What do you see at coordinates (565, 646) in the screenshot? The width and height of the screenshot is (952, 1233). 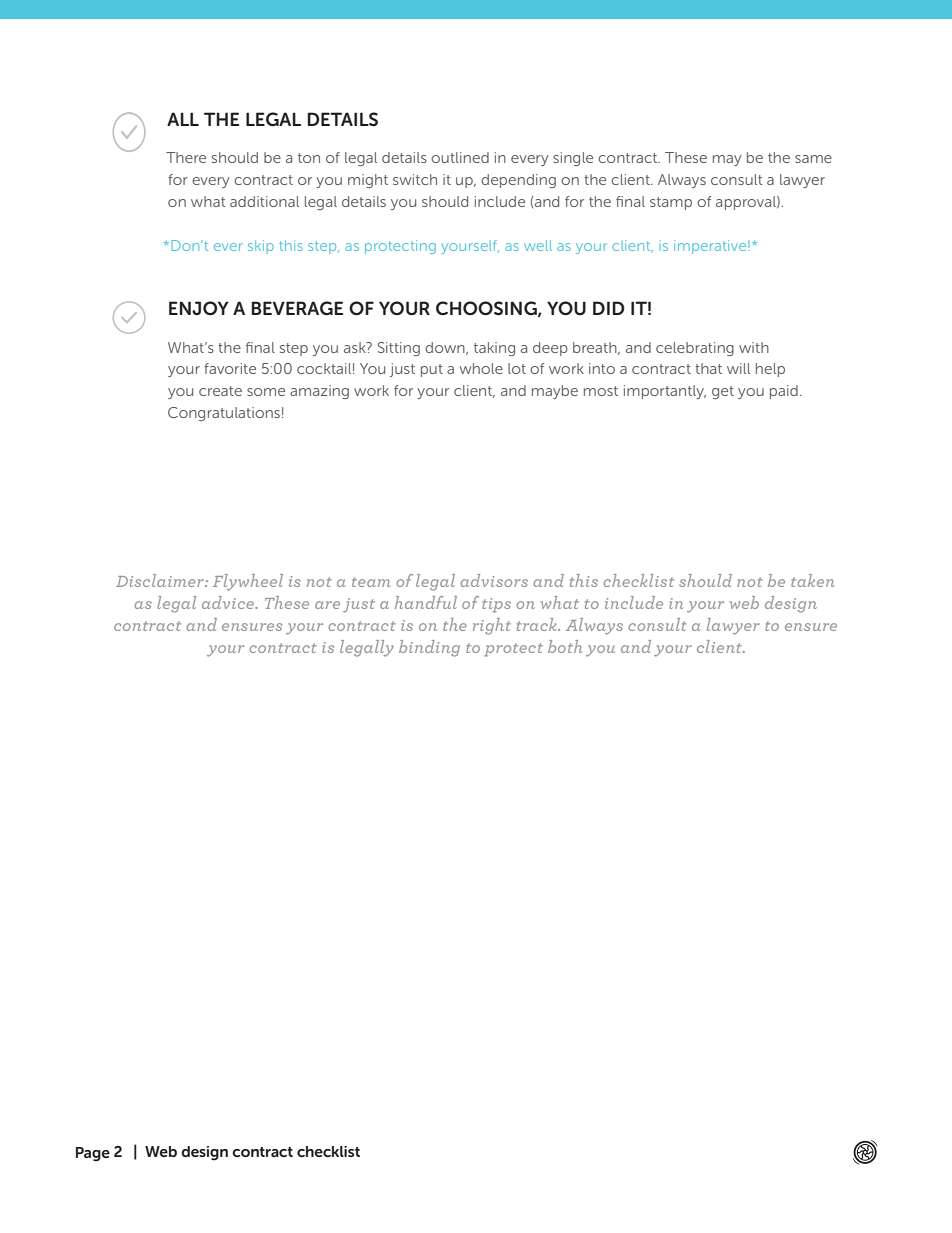 I see `both` at bounding box center [565, 646].
